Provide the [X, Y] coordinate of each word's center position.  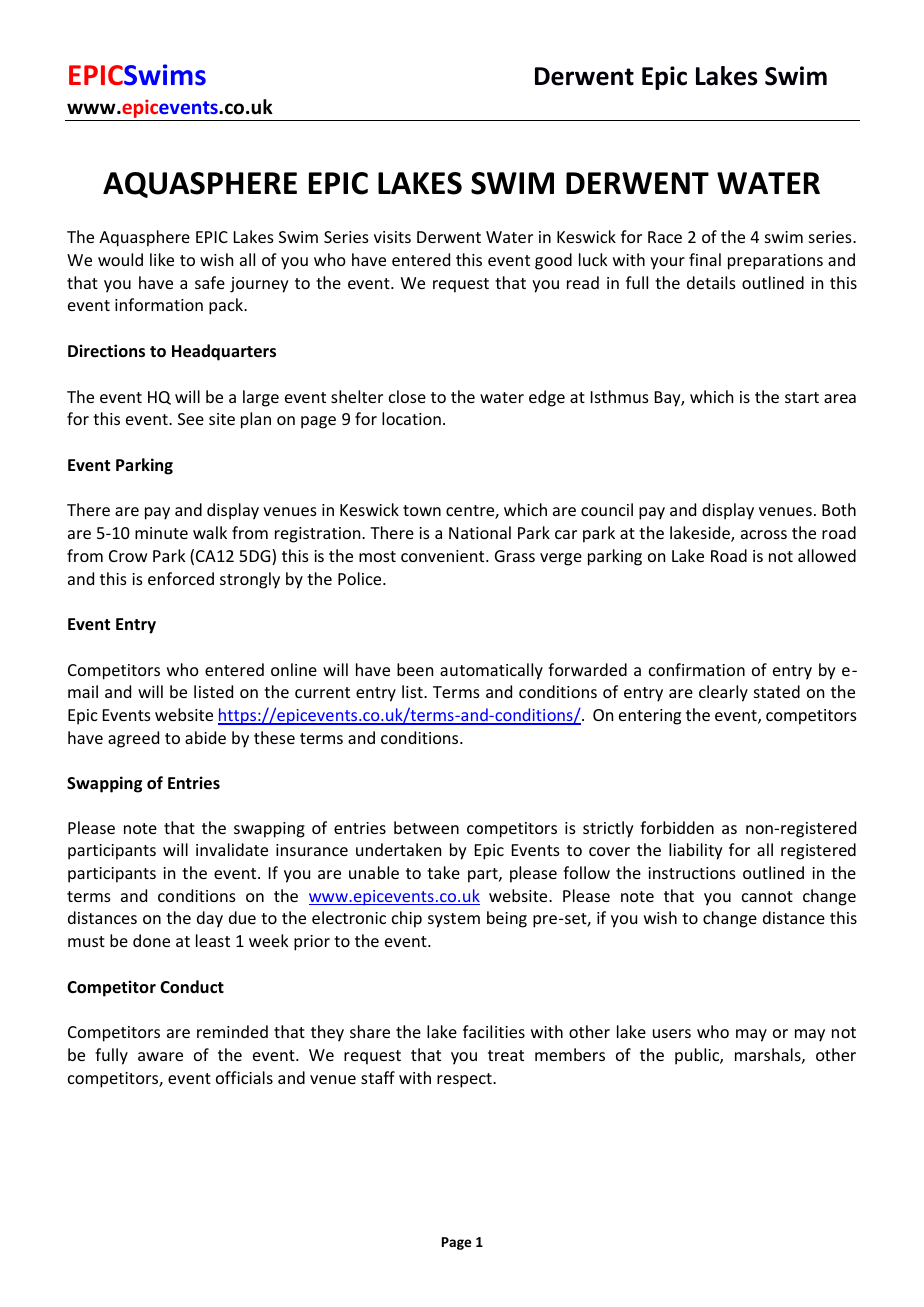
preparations [775, 262]
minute [161, 533]
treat [506, 1055]
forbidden [677, 827]
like [162, 259]
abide [205, 737]
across [764, 534]
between [426, 827]
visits [392, 237]
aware [160, 1056]
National [480, 532]
